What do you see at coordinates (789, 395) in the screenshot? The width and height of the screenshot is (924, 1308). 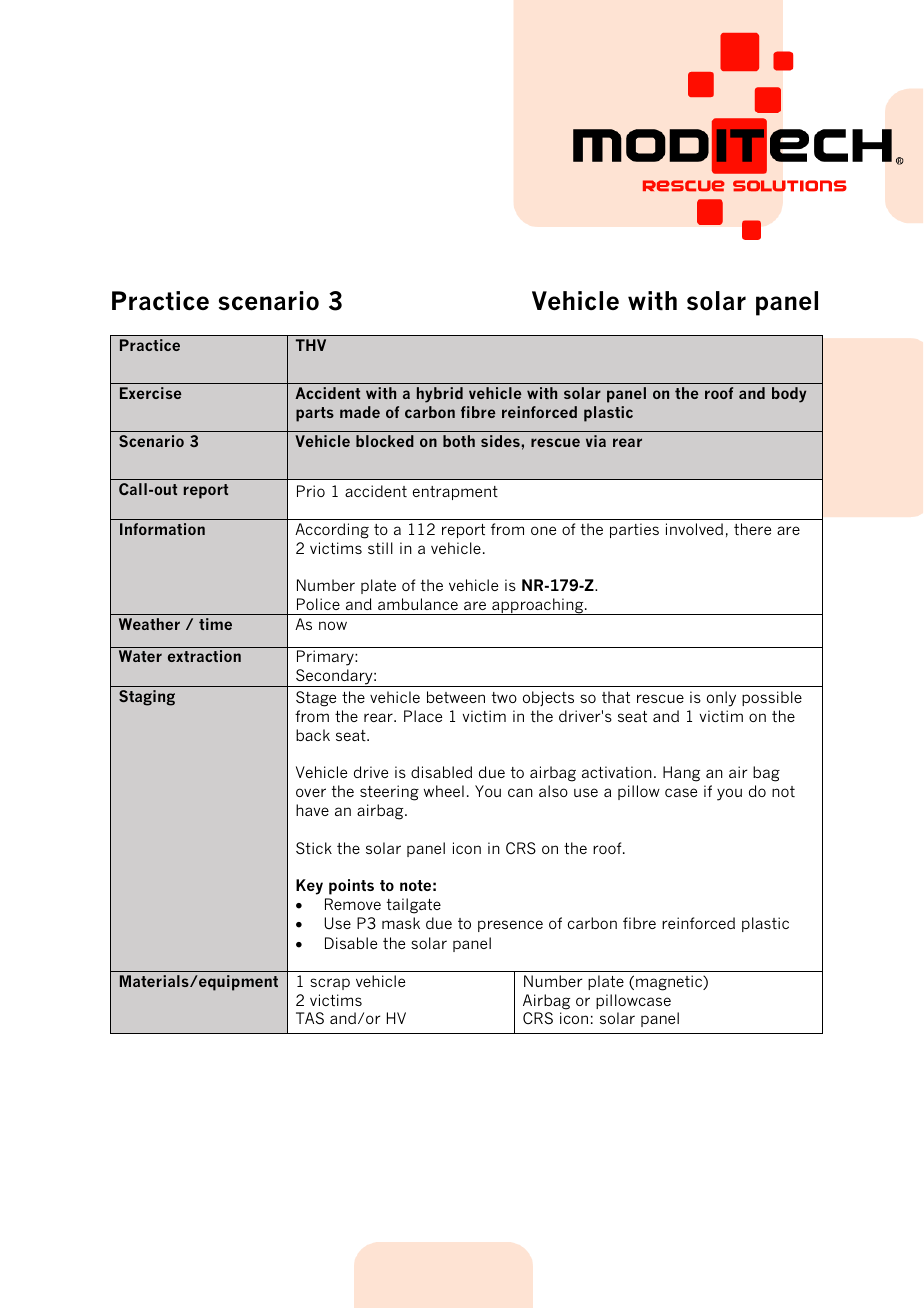 I see `body` at bounding box center [789, 395].
